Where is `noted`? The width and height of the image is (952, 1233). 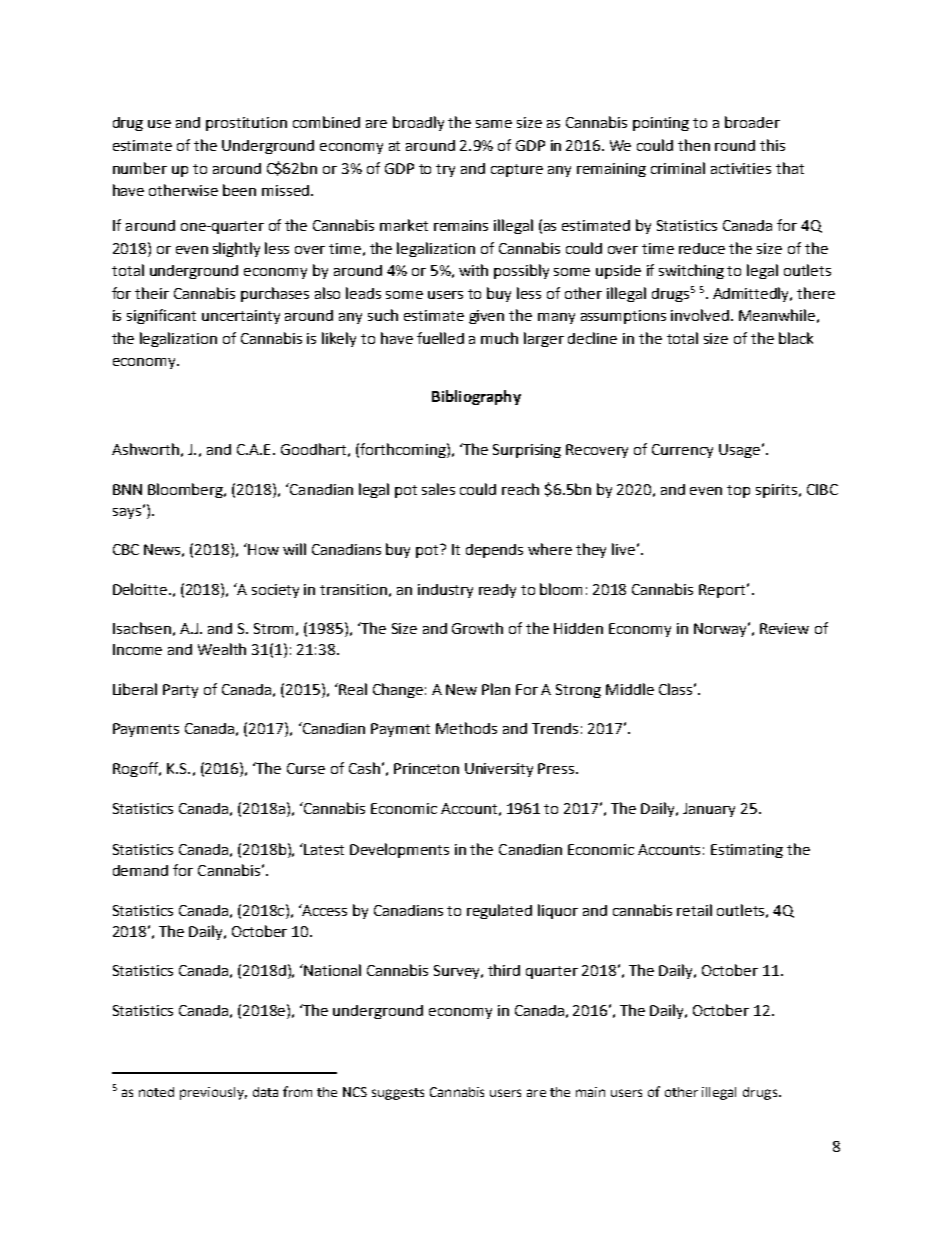 noted is located at coordinates (156, 1092).
